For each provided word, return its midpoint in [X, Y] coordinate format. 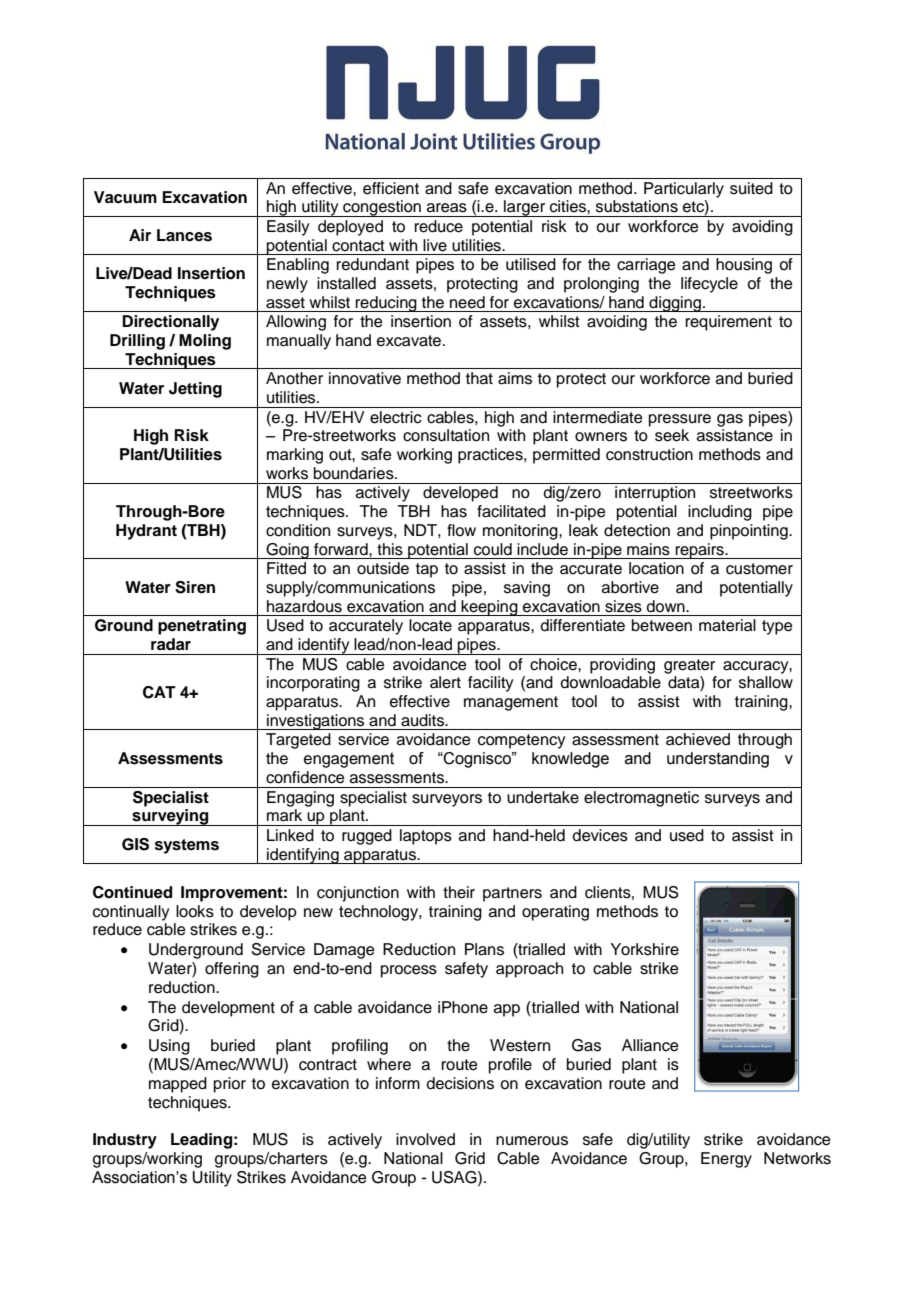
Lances [184, 235]
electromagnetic [641, 799]
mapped [178, 1085]
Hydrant [146, 532]
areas [447, 208]
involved [425, 1139]
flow [461, 530]
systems [187, 846]
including [720, 513]
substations [637, 206]
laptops [426, 837]
